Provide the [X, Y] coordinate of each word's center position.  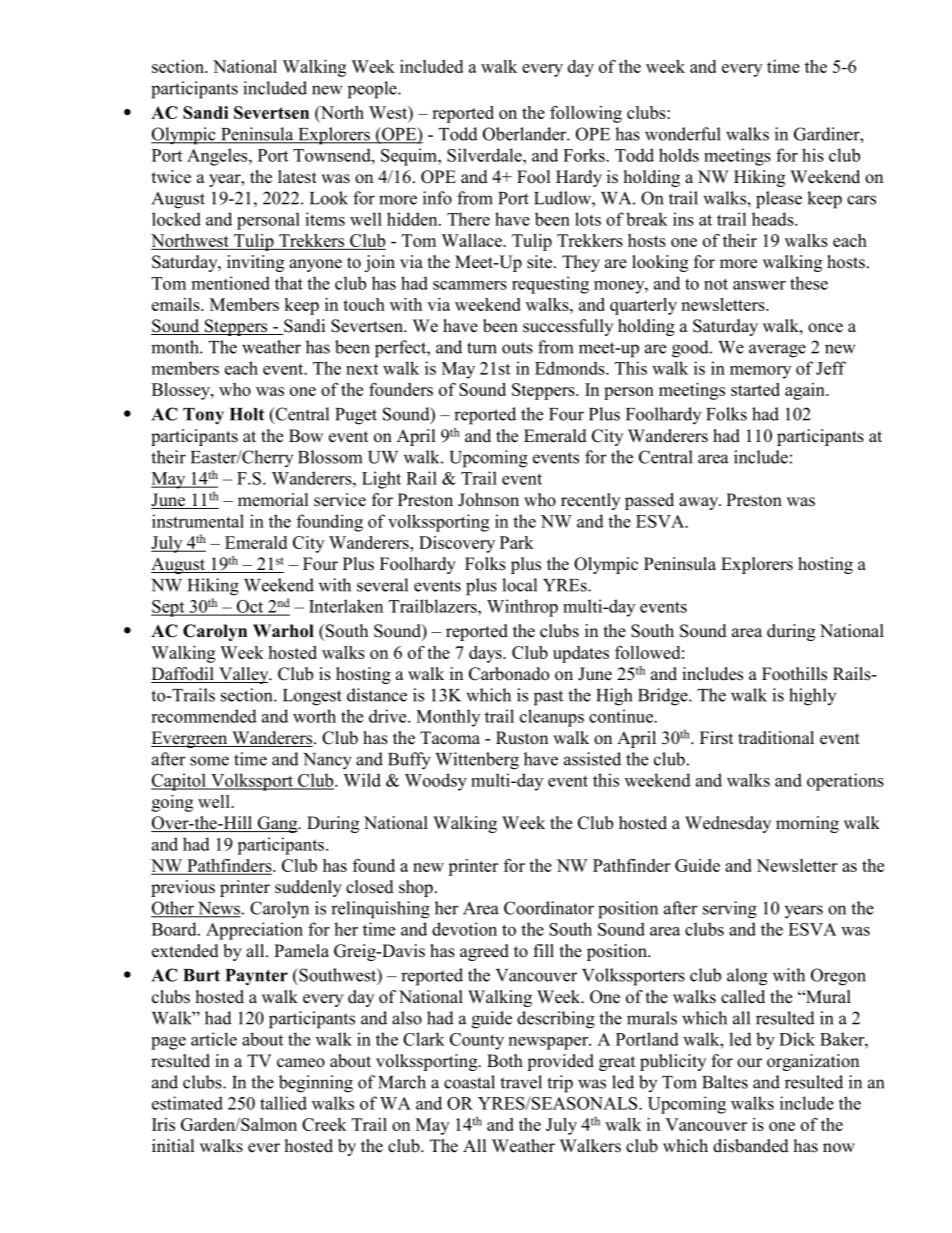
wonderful [683, 134]
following [586, 114]
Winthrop [522, 608]
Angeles [218, 157]
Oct [250, 607]
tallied [283, 1103]
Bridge [664, 697]
